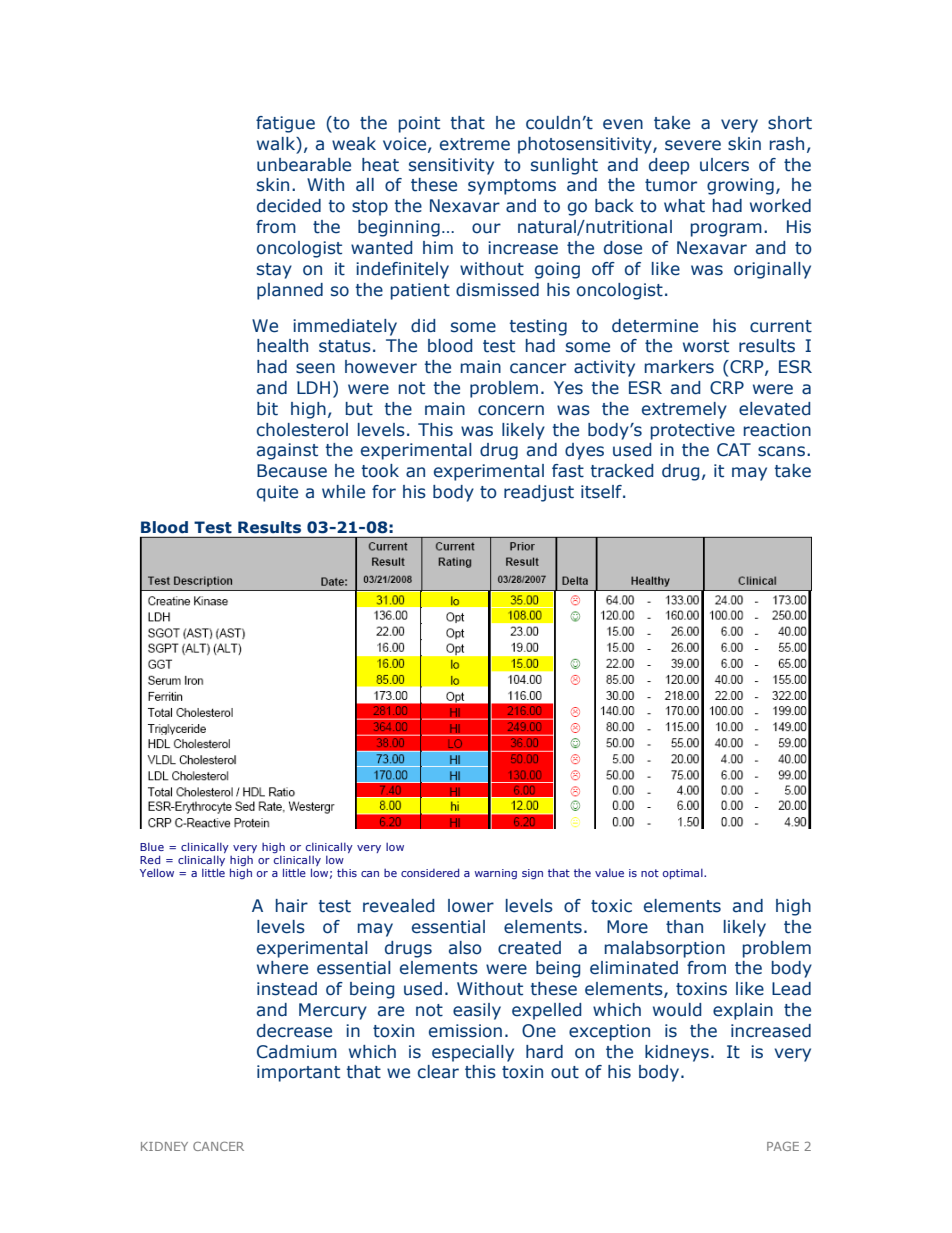 This image has height=1233, width=952. What do you see at coordinates (512, 187) in the image?
I see `symptoms` at bounding box center [512, 187].
